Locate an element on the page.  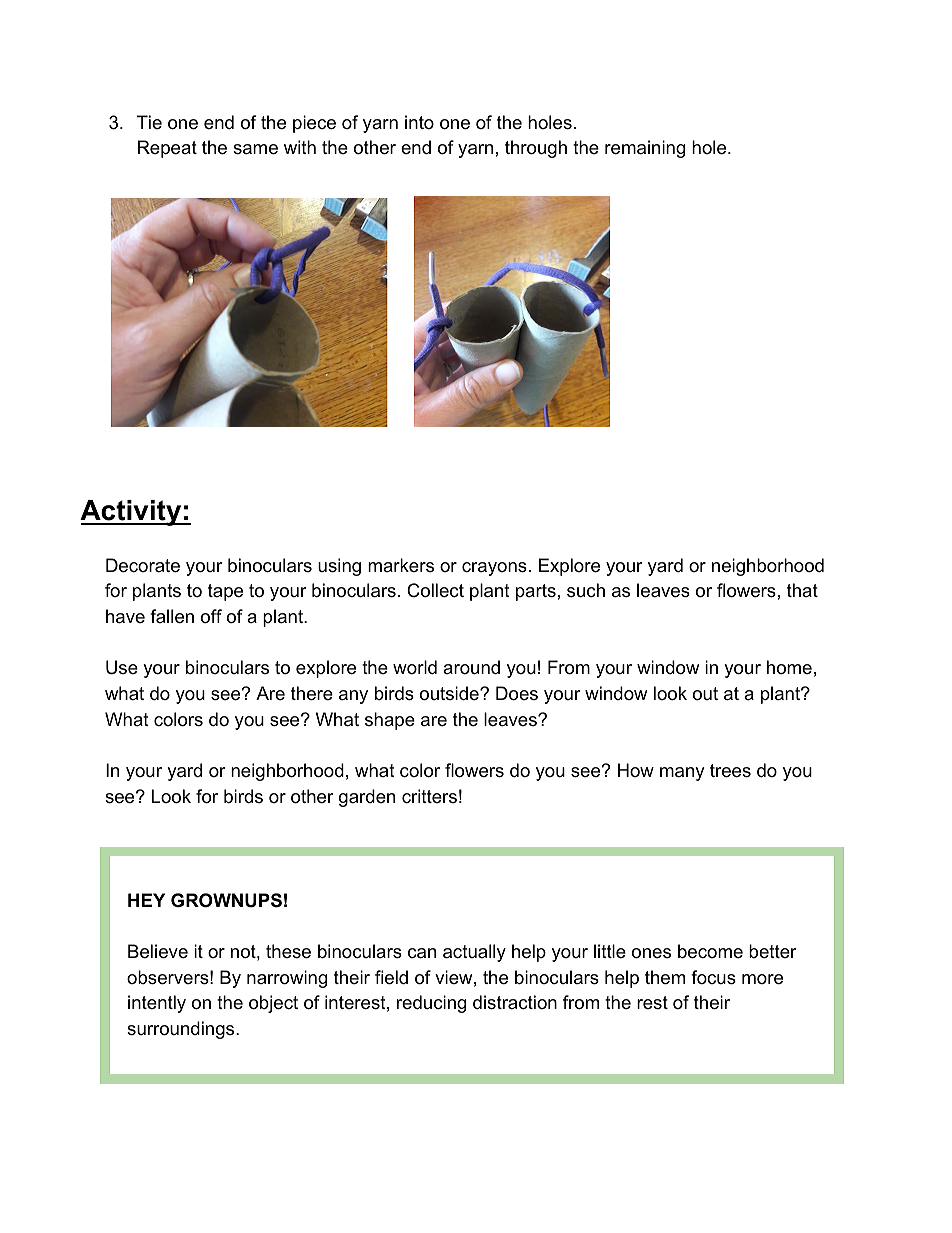
outside is located at coordinates (450, 693).
